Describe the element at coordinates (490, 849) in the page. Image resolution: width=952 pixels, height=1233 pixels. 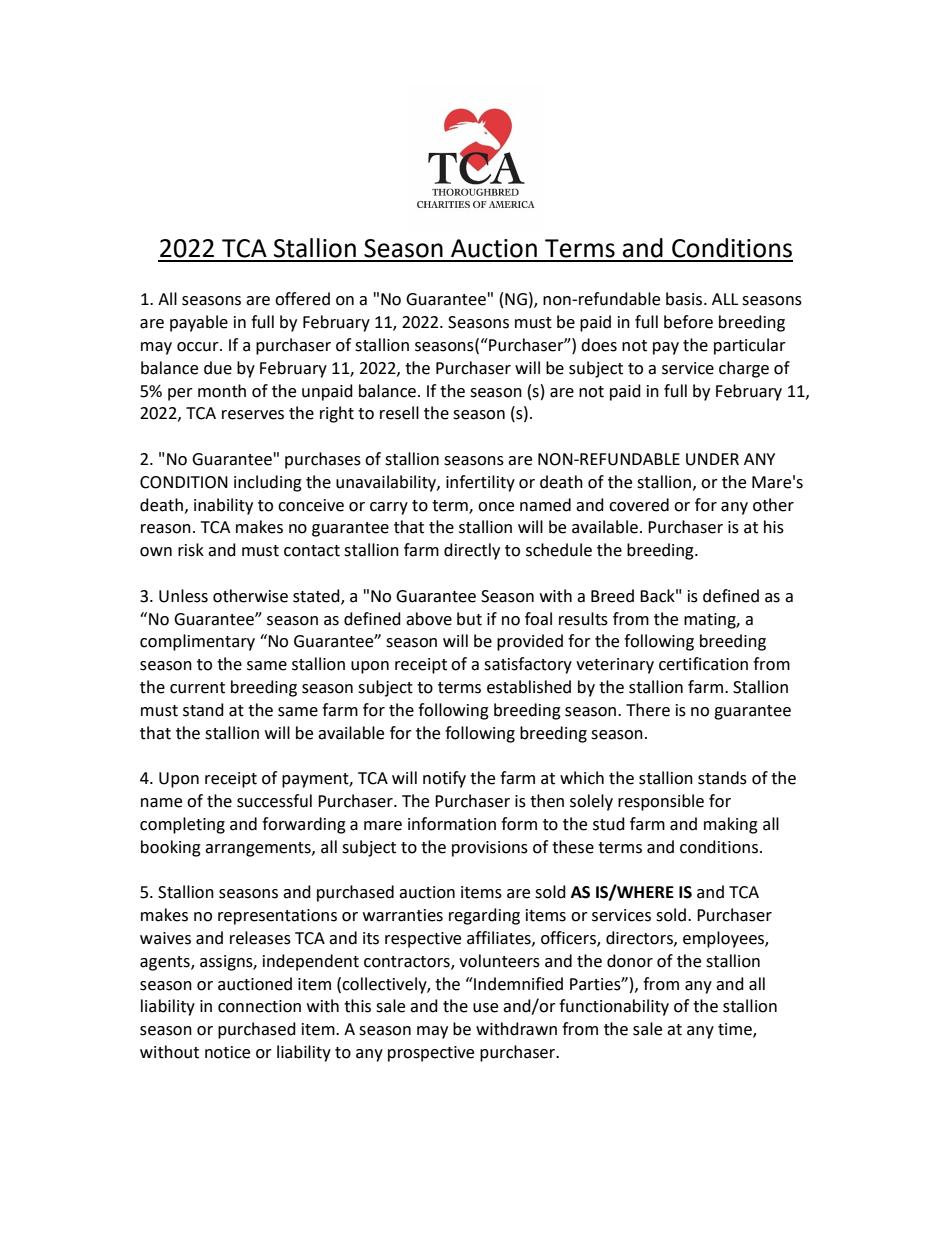
I see `provisions` at that location.
